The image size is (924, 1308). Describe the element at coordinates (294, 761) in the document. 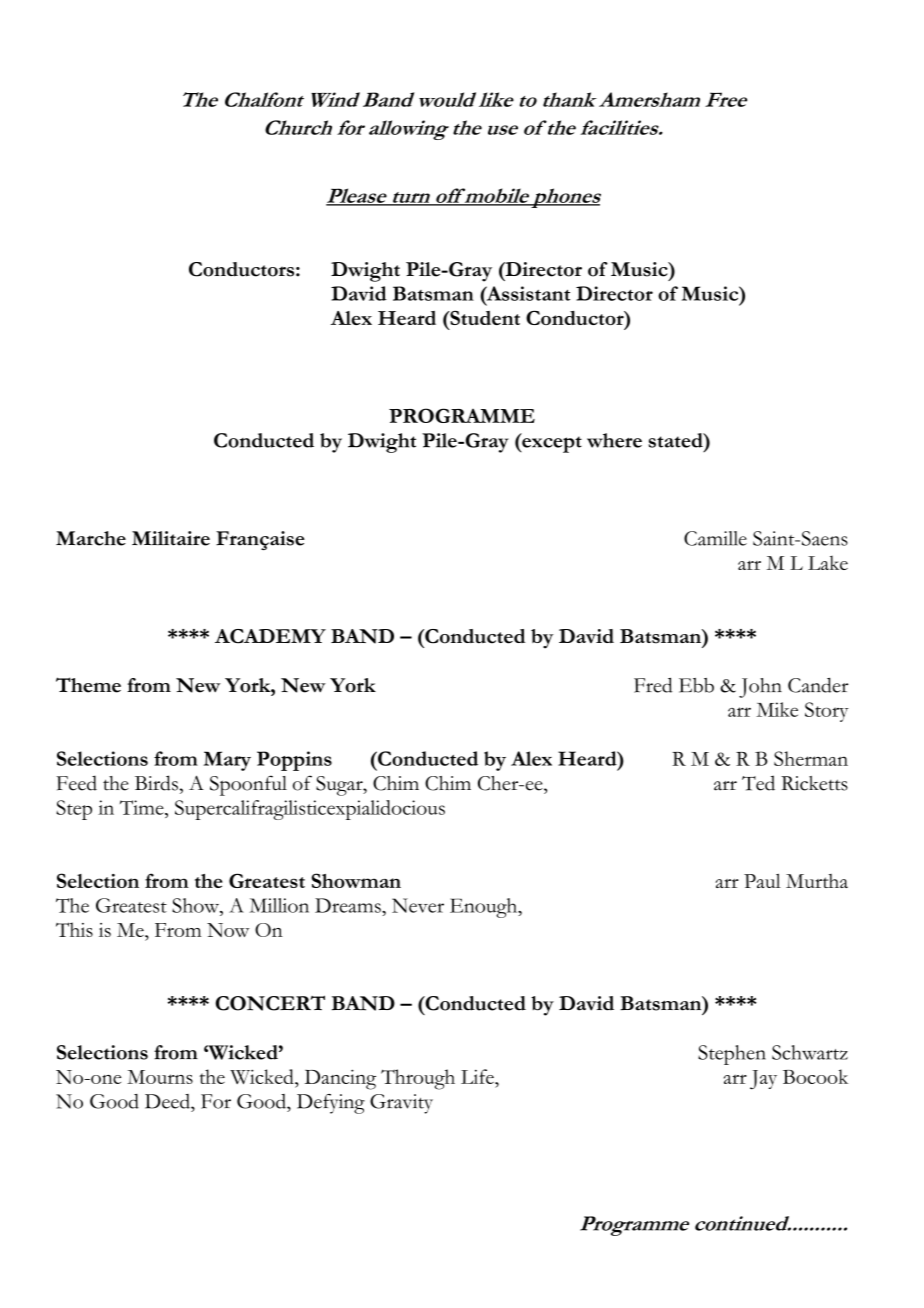

I see `Poppins` at that location.
